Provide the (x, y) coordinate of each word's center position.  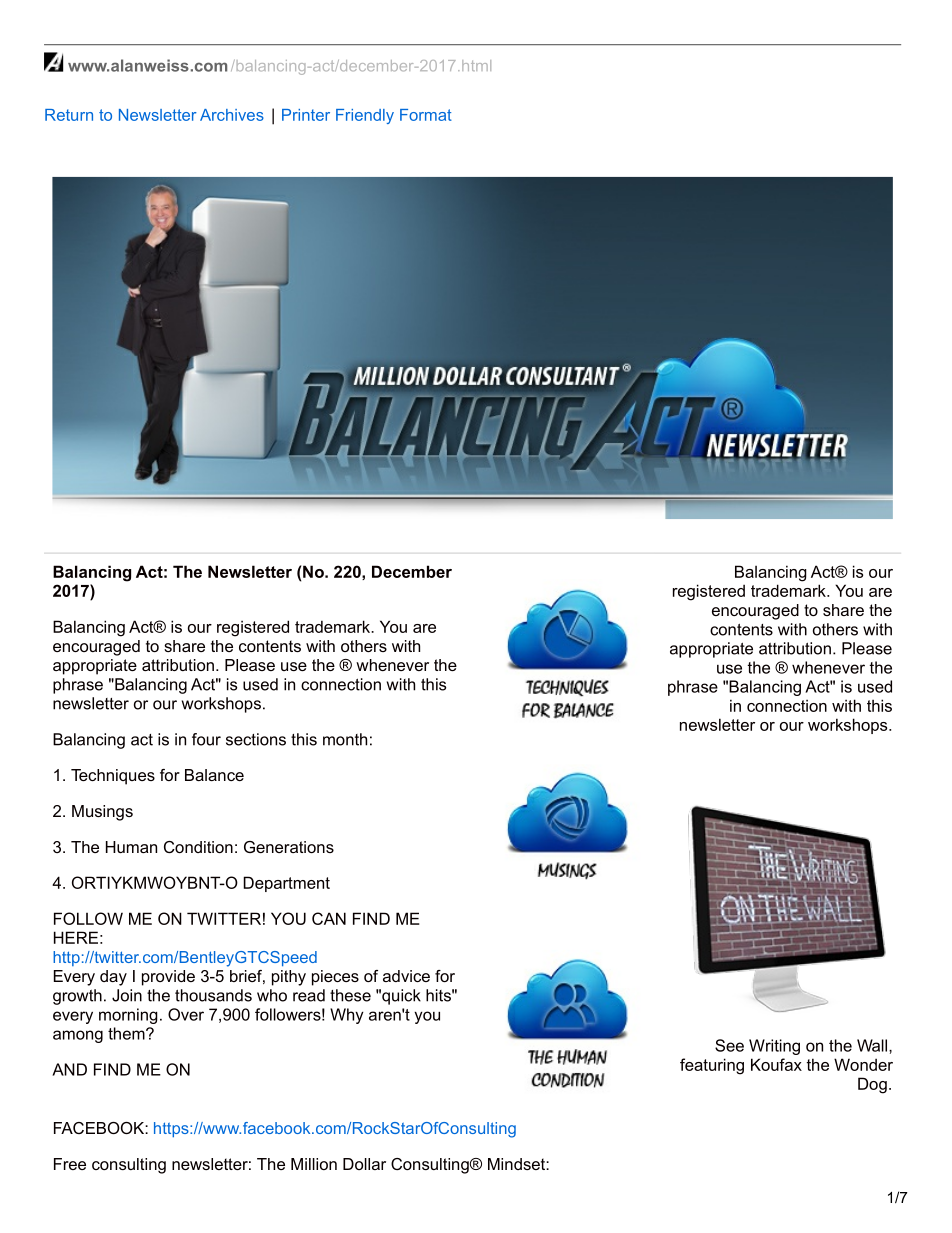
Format (426, 115)
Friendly (365, 116)
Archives (232, 115)
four (206, 739)
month (345, 739)
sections (256, 739)
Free (70, 1164)
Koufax (776, 1064)
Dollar (364, 1164)
